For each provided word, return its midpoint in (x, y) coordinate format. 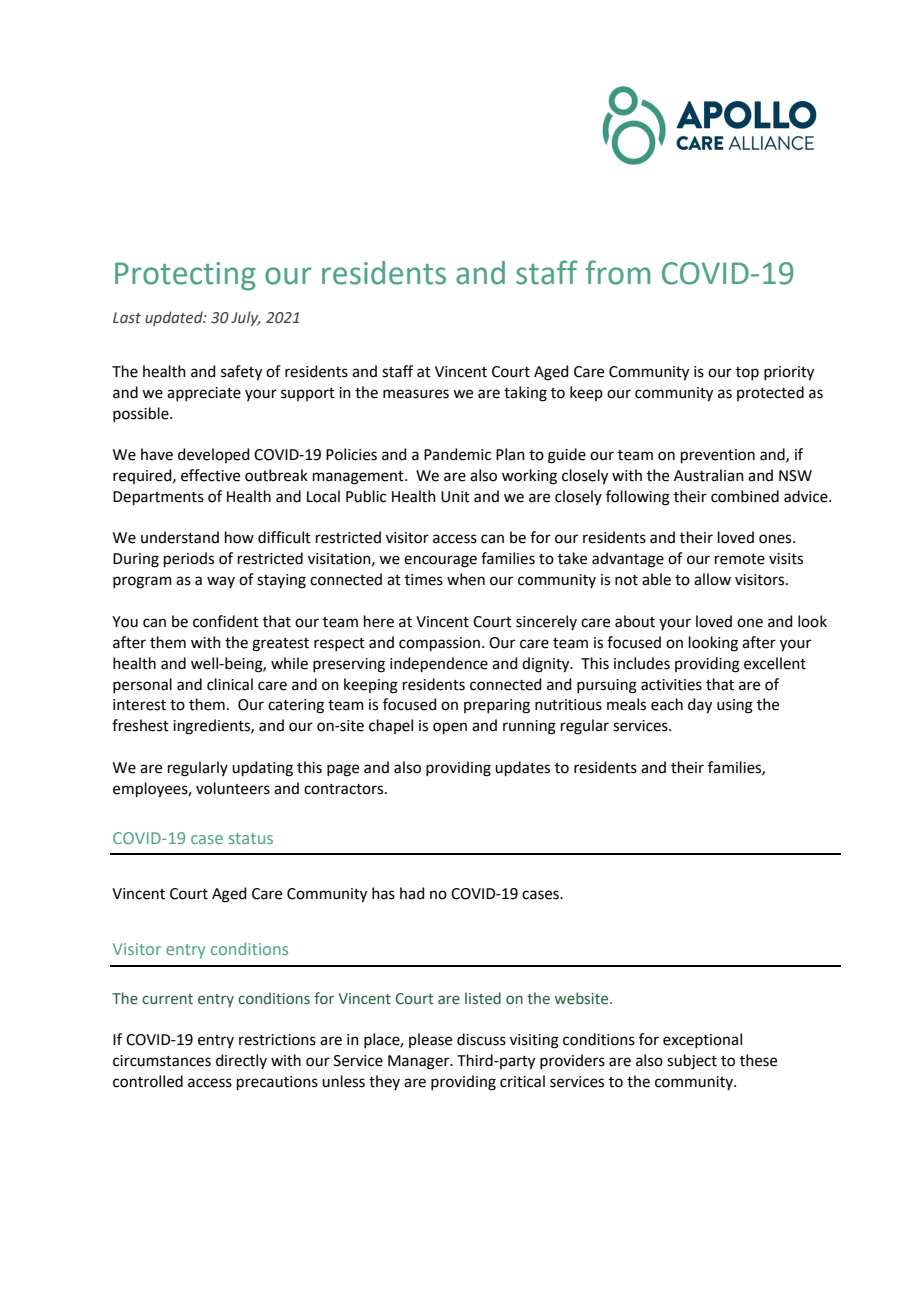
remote (740, 559)
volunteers (233, 788)
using (735, 706)
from (617, 272)
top (747, 373)
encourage (440, 561)
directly (241, 1061)
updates (522, 768)
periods (189, 559)
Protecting (185, 276)
